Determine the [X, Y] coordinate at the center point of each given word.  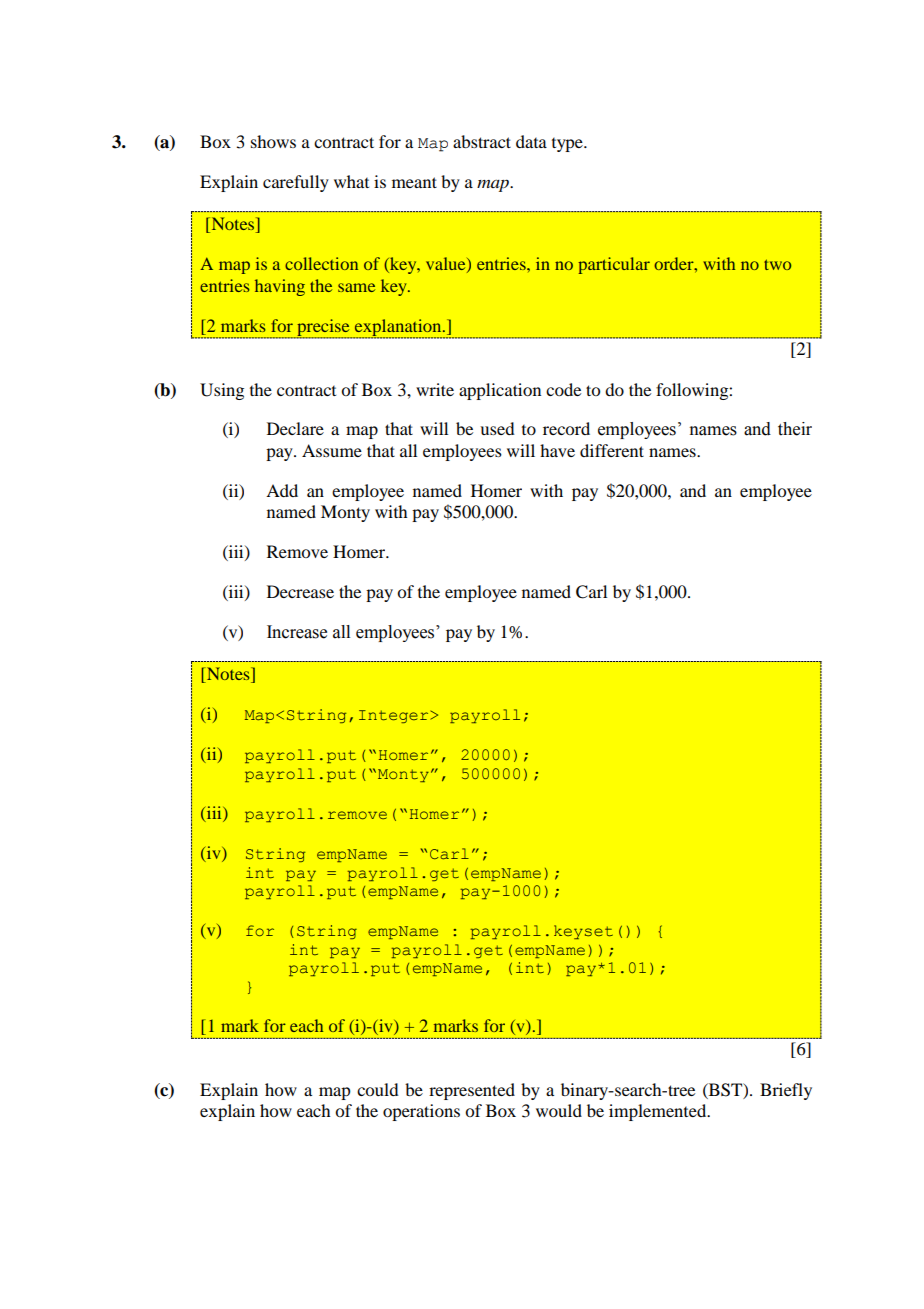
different [612, 450]
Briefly [786, 1091]
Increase [297, 632]
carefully [296, 183]
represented [472, 1091]
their [795, 429]
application [500, 391]
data [531, 141]
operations [421, 1112]
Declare [295, 428]
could [378, 1089]
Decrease [300, 591]
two [777, 264]
